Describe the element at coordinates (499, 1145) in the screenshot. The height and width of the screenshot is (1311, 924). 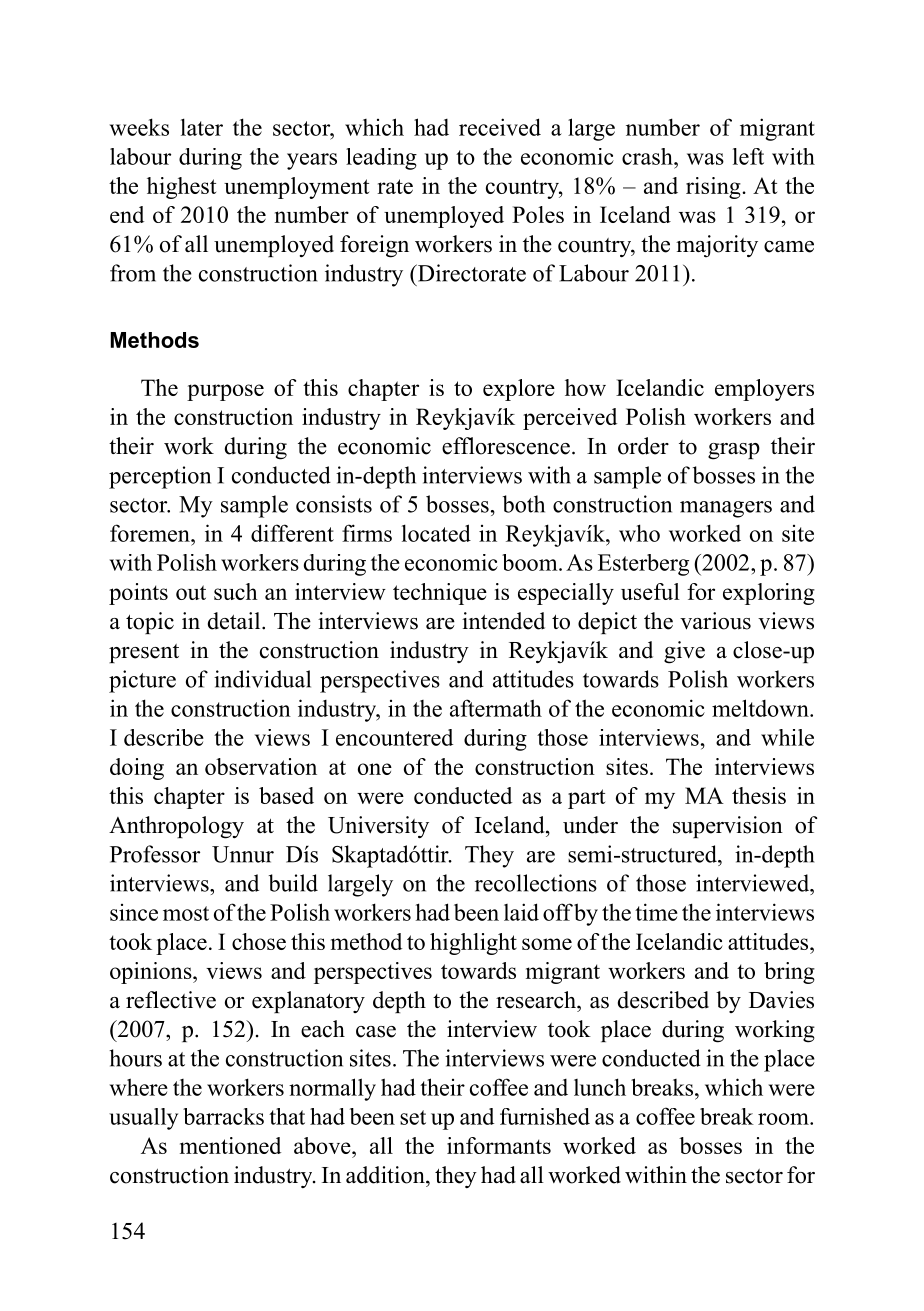
I see `informants` at that location.
